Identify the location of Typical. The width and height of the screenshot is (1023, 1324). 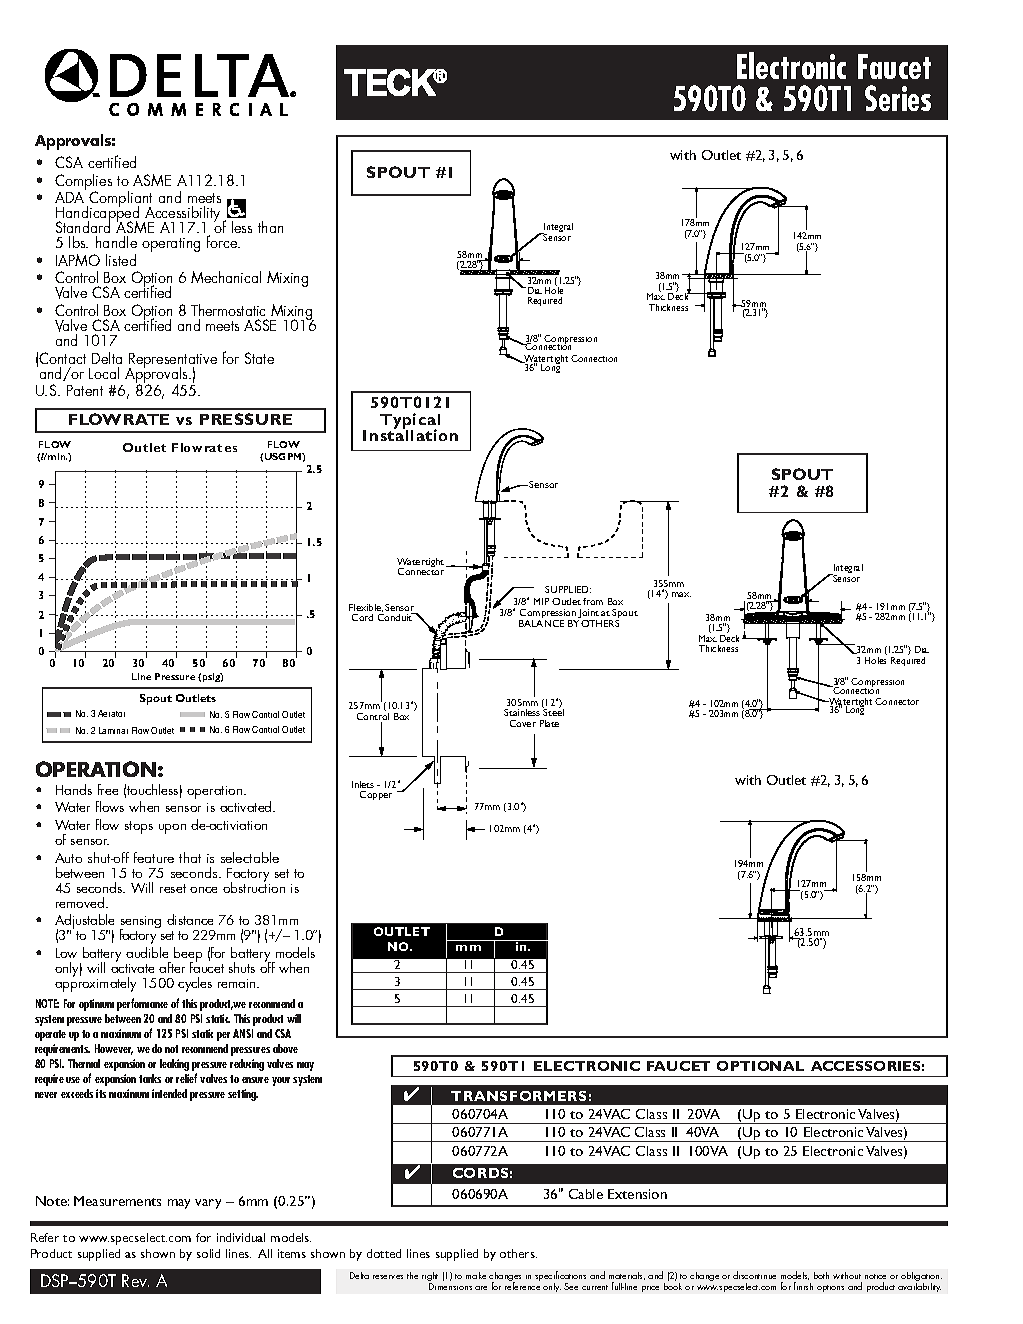
(410, 422).
